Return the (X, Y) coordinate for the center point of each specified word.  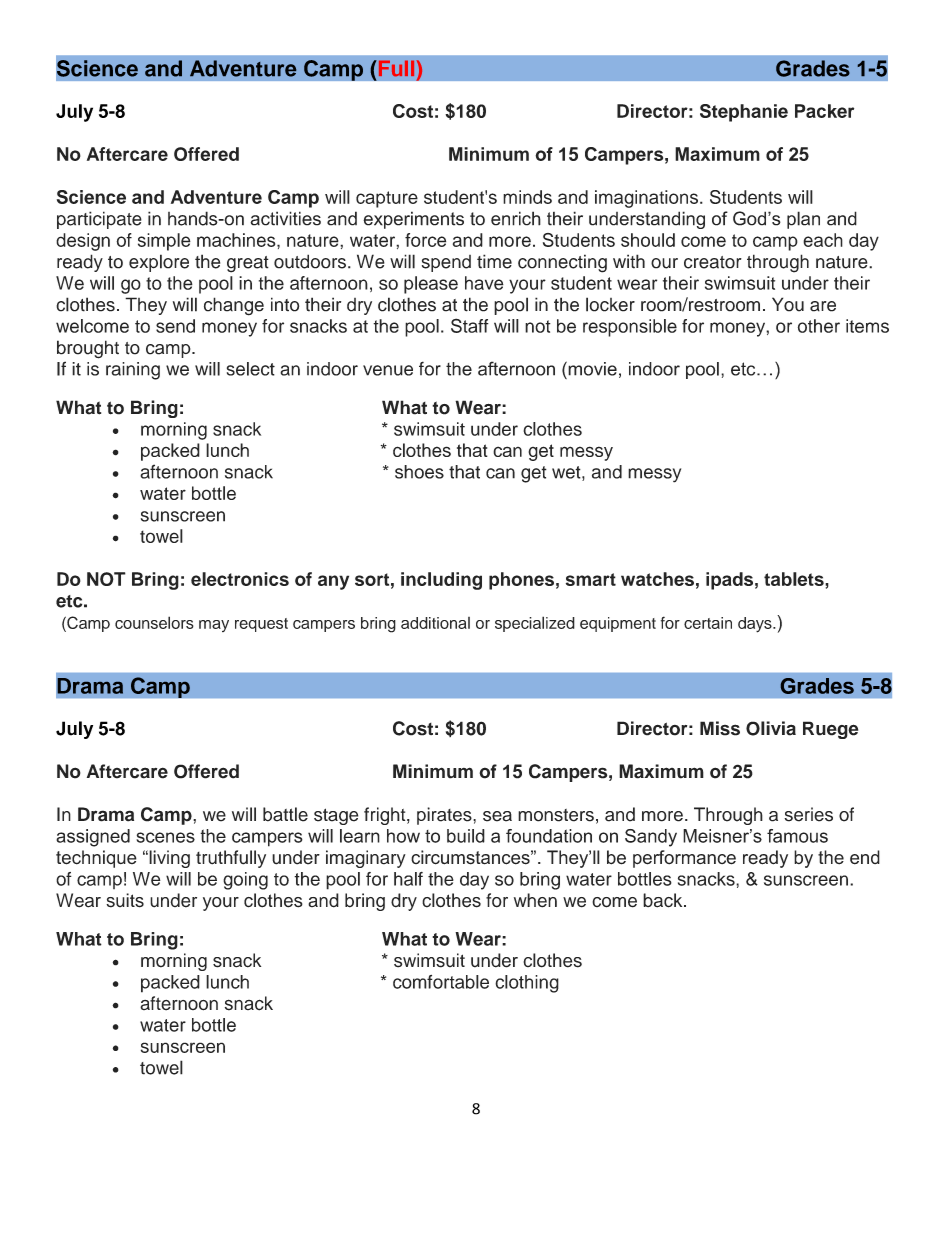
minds (527, 197)
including (441, 581)
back (664, 900)
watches (657, 579)
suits (125, 900)
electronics (240, 579)
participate (99, 220)
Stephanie (744, 113)
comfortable (441, 982)
